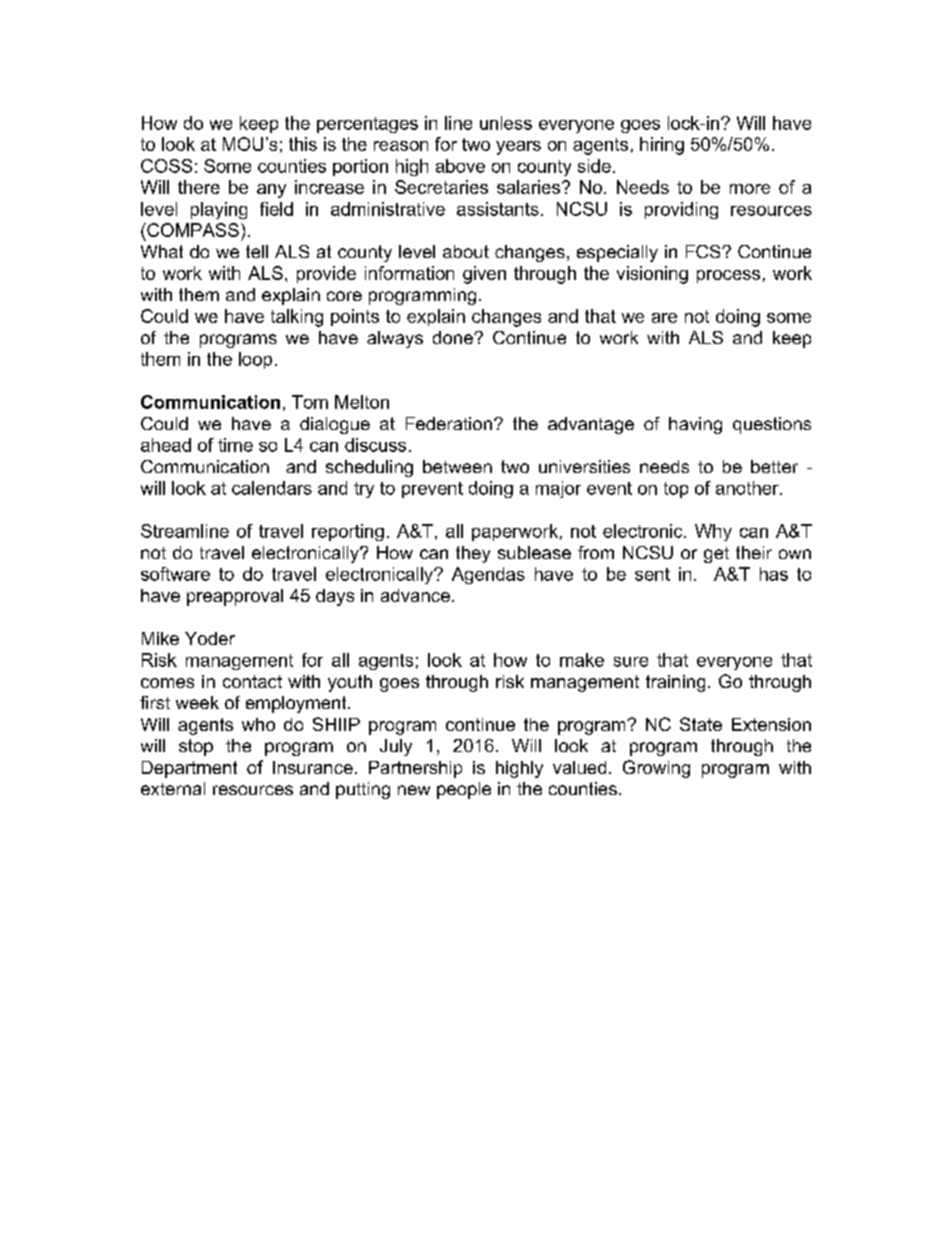 The height and width of the image is (1233, 952). What do you see at coordinates (518, 148) in the image?
I see `years` at bounding box center [518, 148].
